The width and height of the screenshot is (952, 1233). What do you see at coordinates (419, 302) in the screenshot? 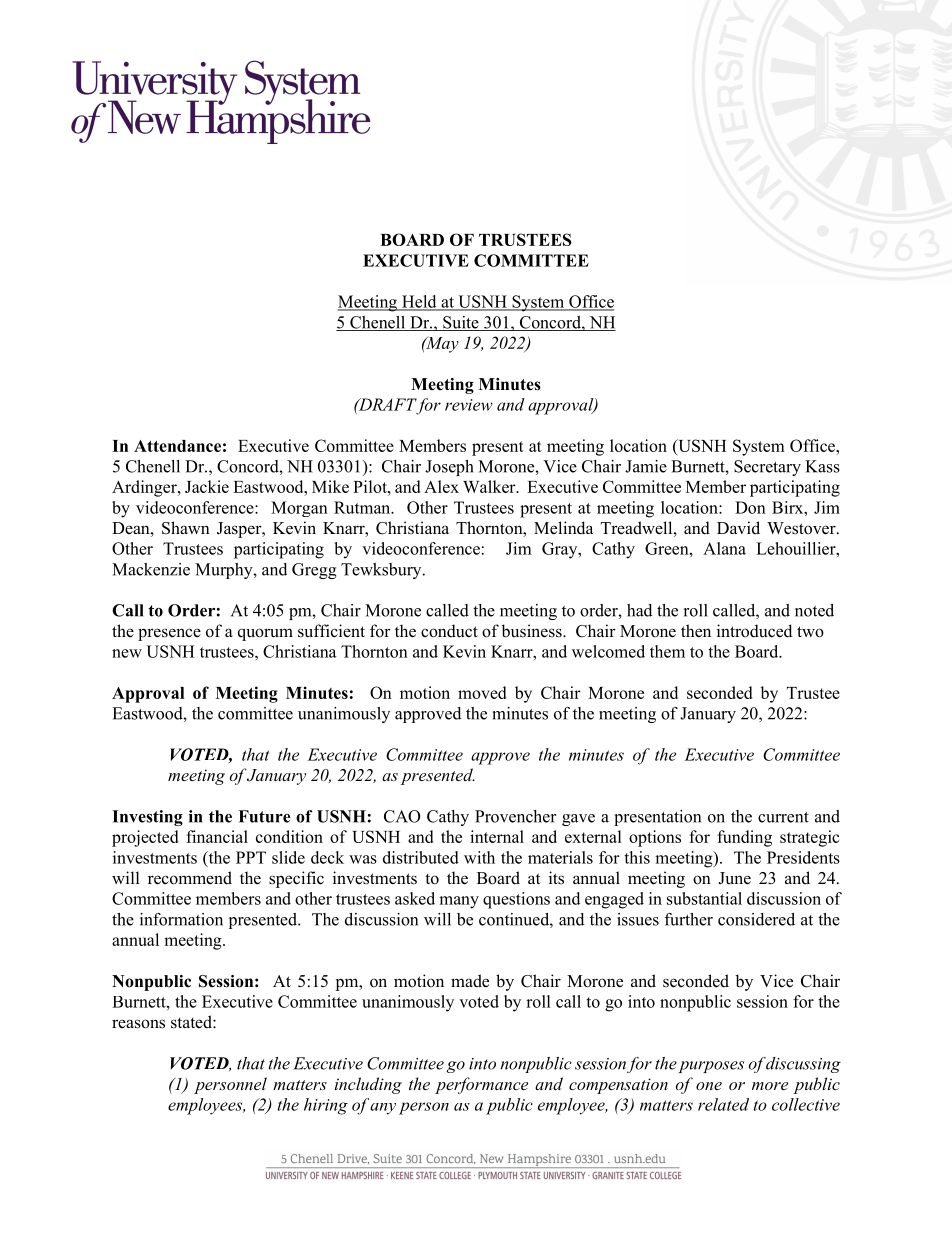
I see `Held` at bounding box center [419, 302].
